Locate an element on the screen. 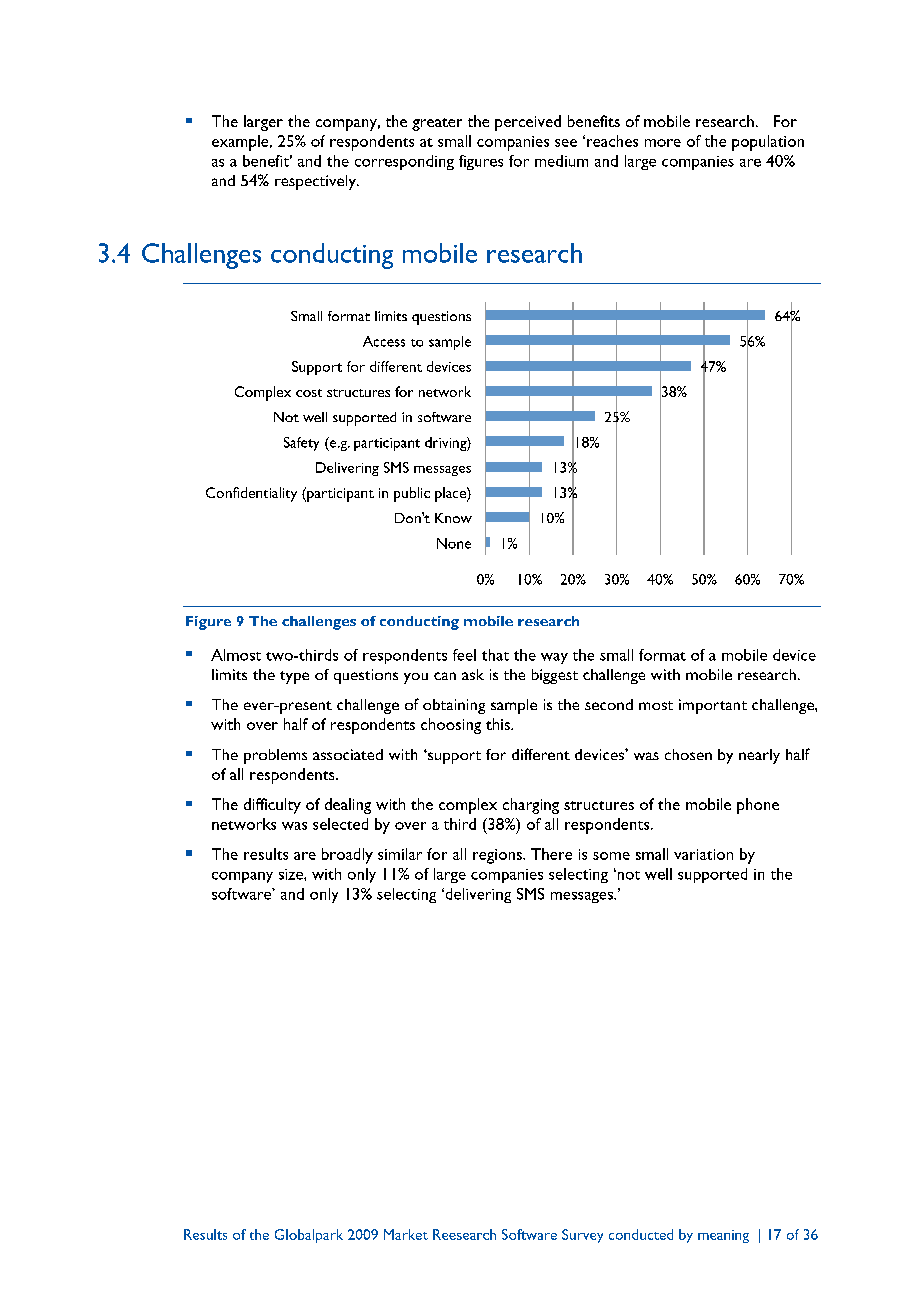 The height and width of the screenshot is (1308, 924). cost is located at coordinates (309, 393).
